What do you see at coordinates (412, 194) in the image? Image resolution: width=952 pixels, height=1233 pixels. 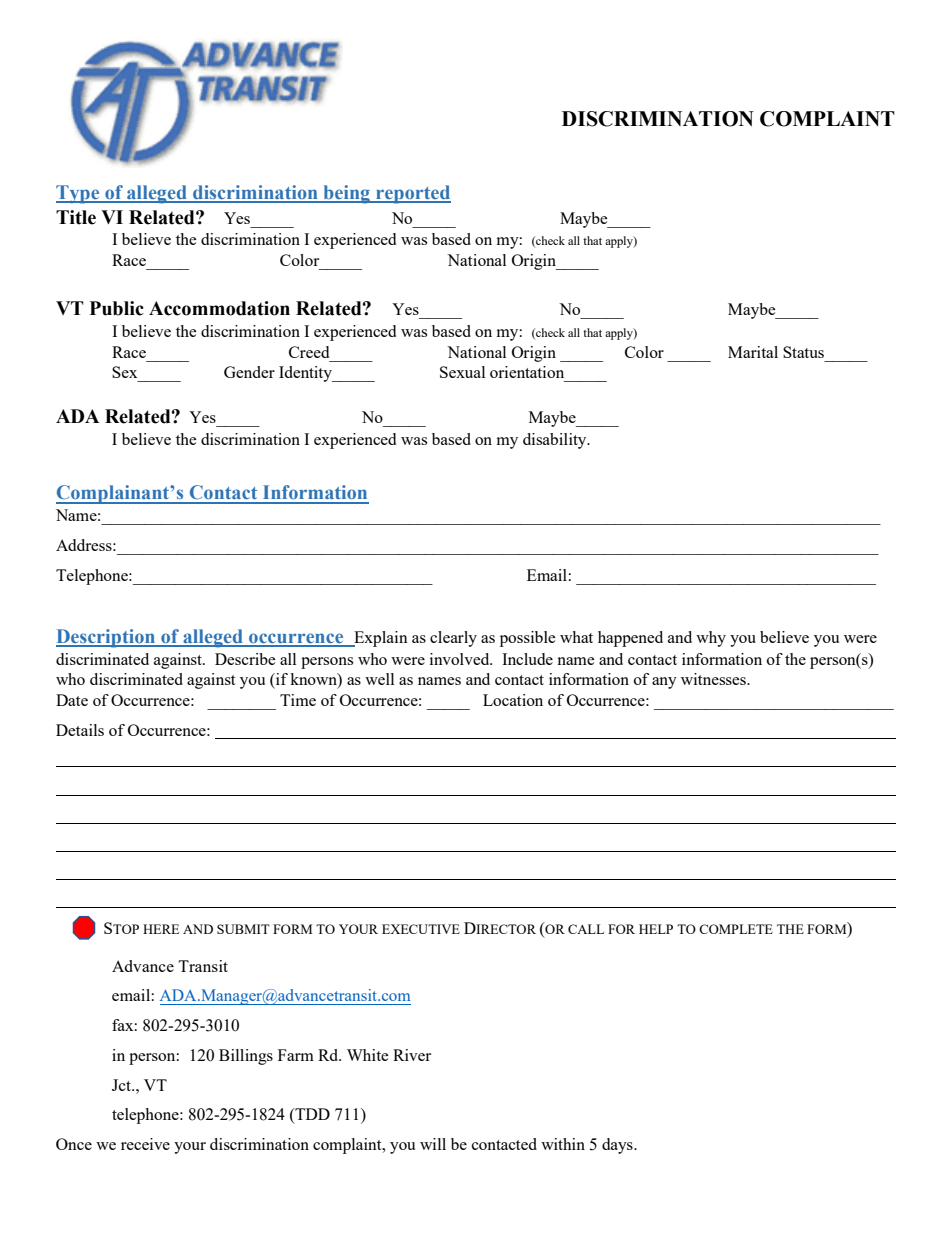 I see `reported` at bounding box center [412, 194].
